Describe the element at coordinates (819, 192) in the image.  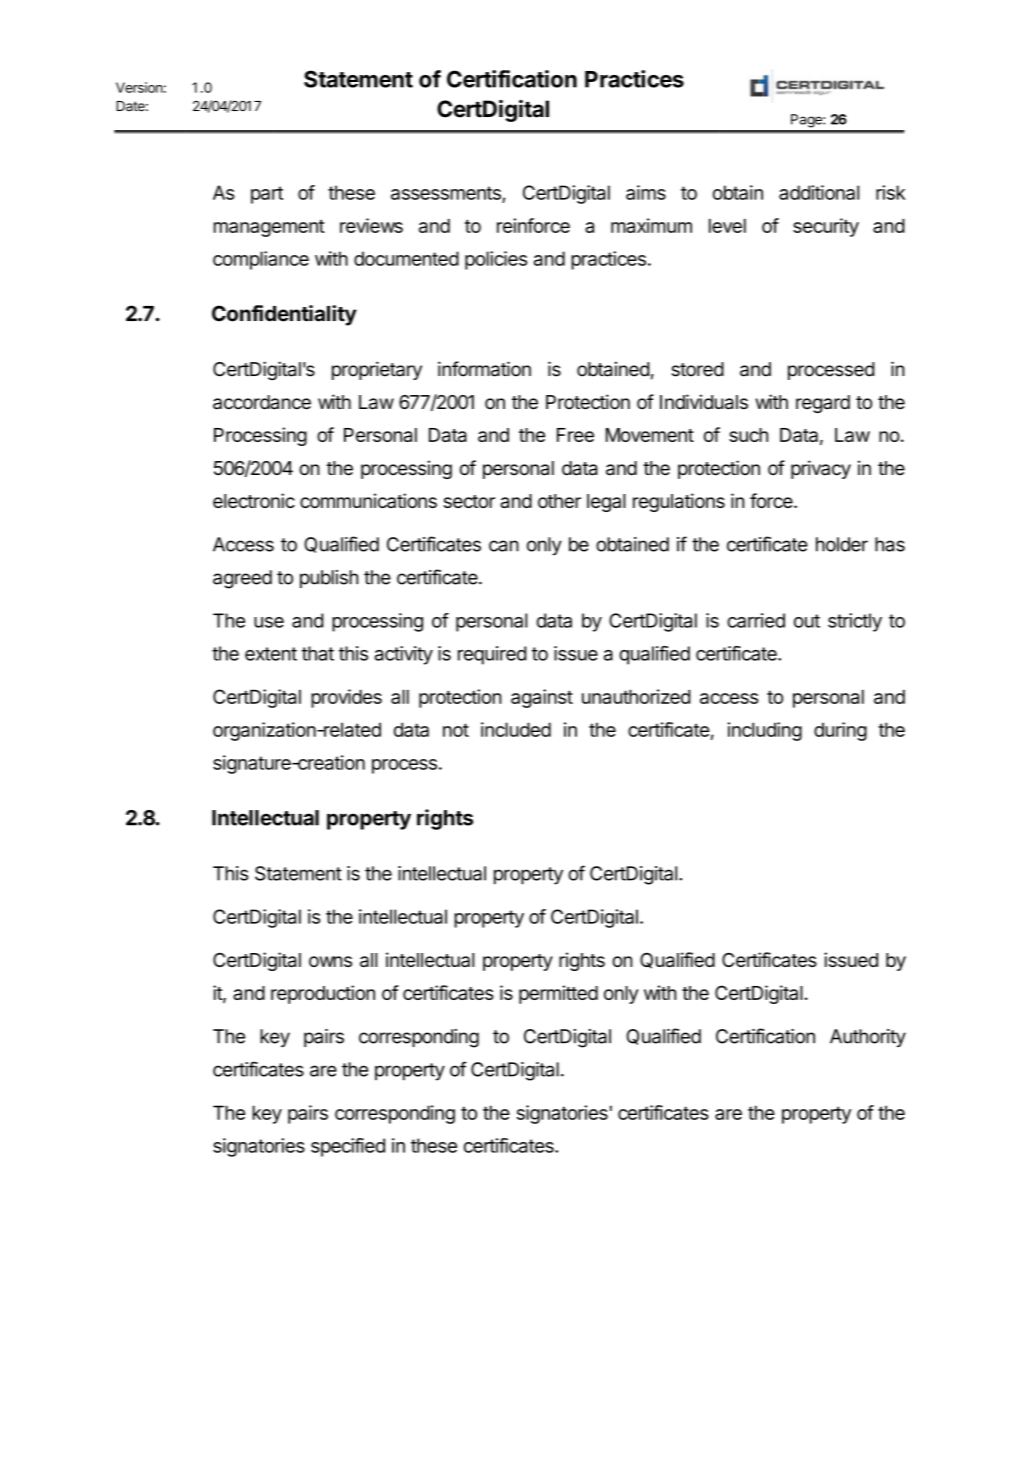
I see `additional` at that location.
